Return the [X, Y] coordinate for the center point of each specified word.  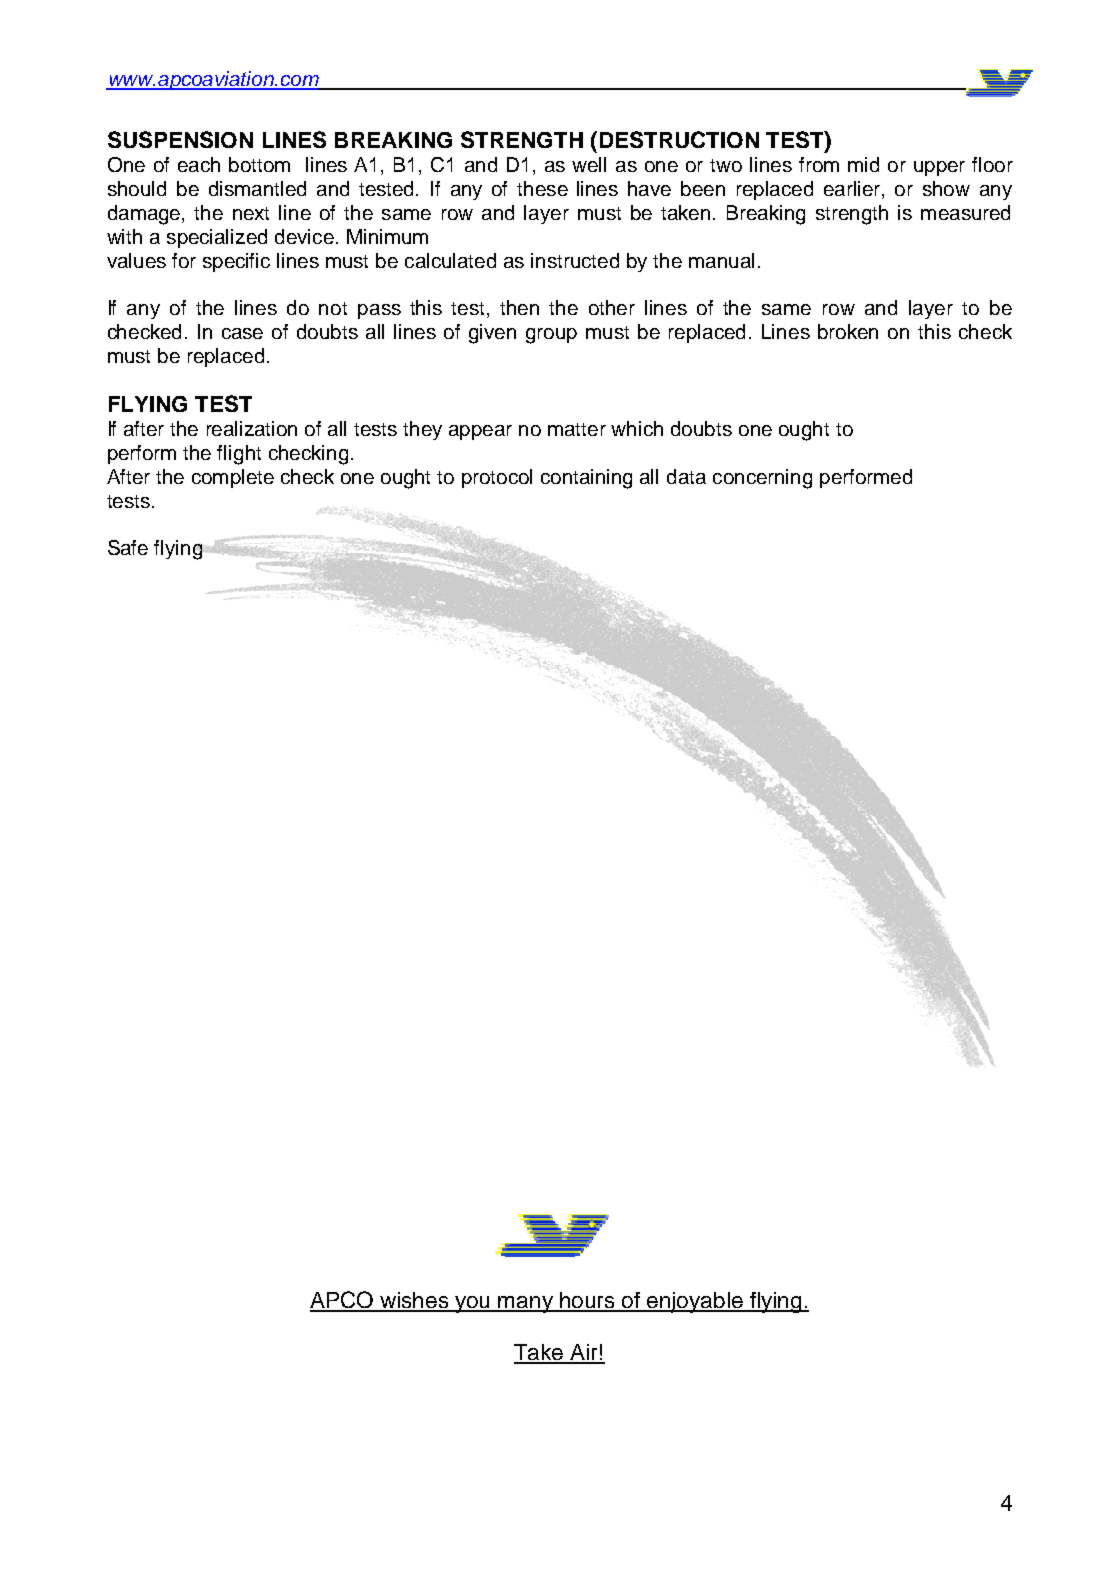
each [199, 164]
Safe [128, 547]
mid [863, 164]
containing [586, 479]
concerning [762, 479]
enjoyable [695, 1302]
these [542, 188]
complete [233, 478]
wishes [414, 1301]
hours [588, 1301]
